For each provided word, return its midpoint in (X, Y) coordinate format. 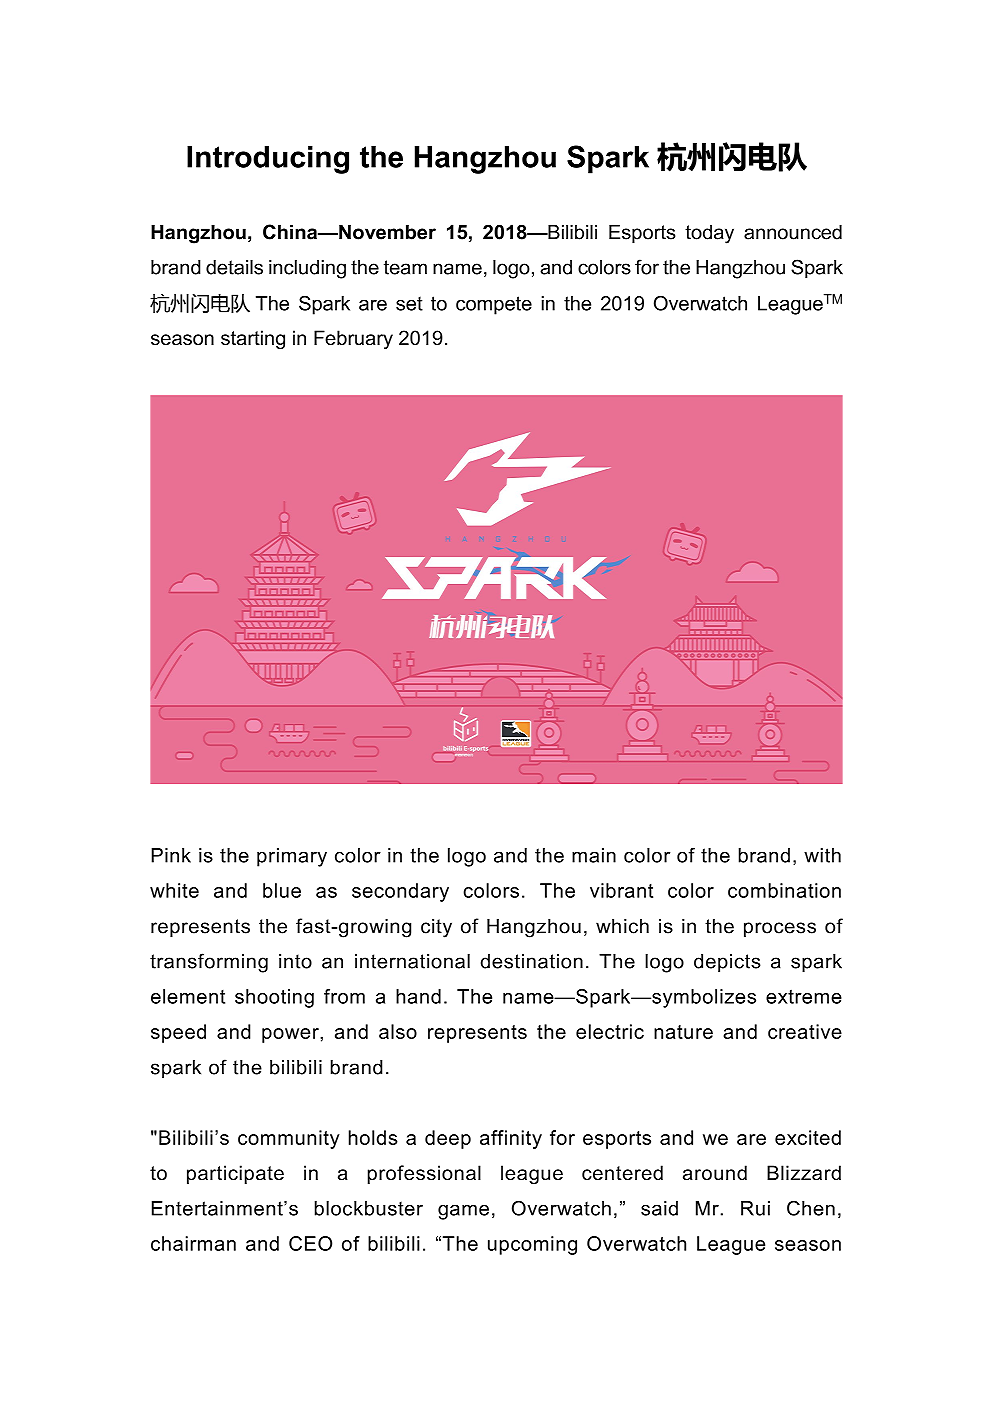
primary (292, 857)
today (709, 234)
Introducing (268, 160)
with (822, 855)
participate (235, 1174)
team (405, 267)
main (594, 855)
